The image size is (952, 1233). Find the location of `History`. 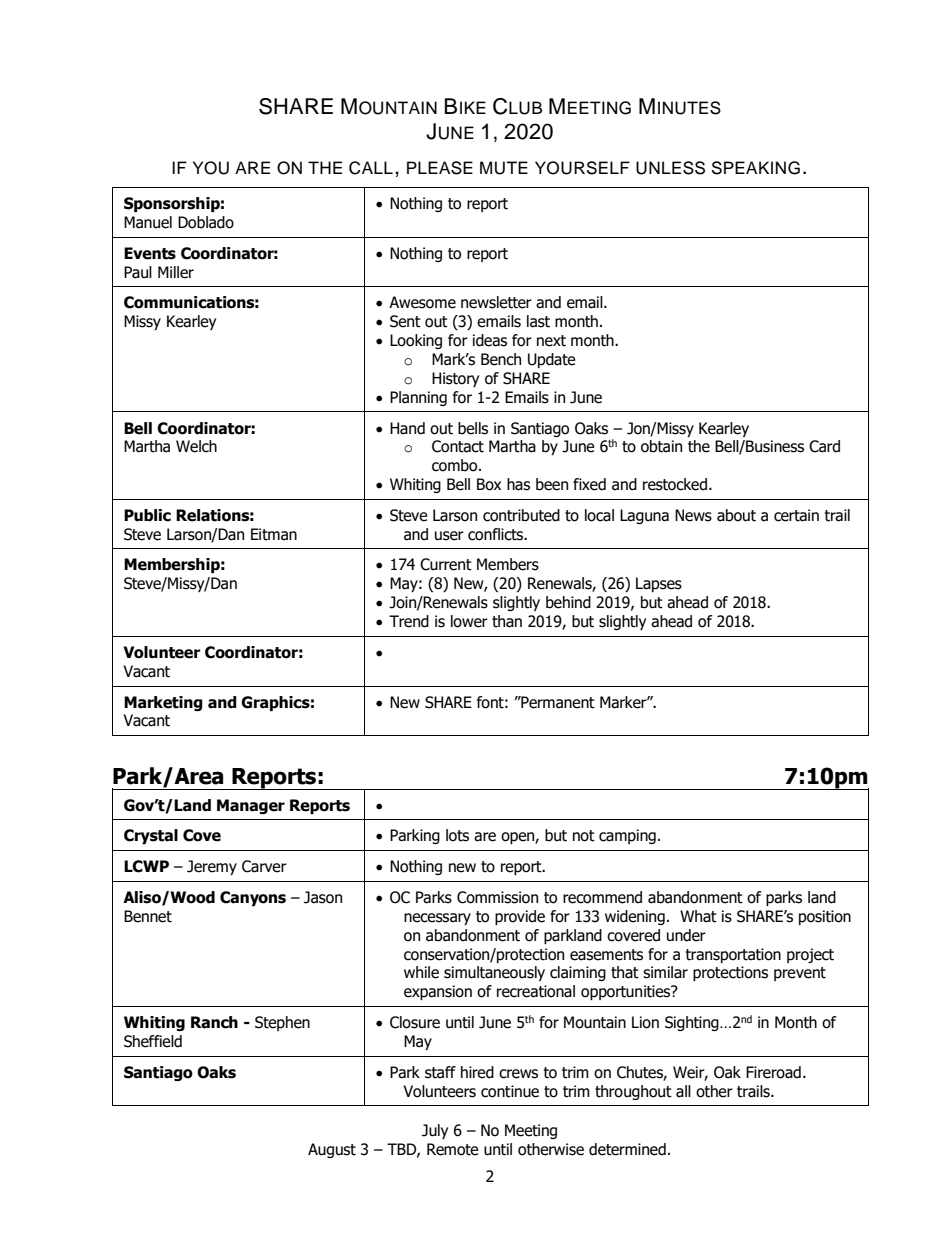

History is located at coordinates (455, 379).
